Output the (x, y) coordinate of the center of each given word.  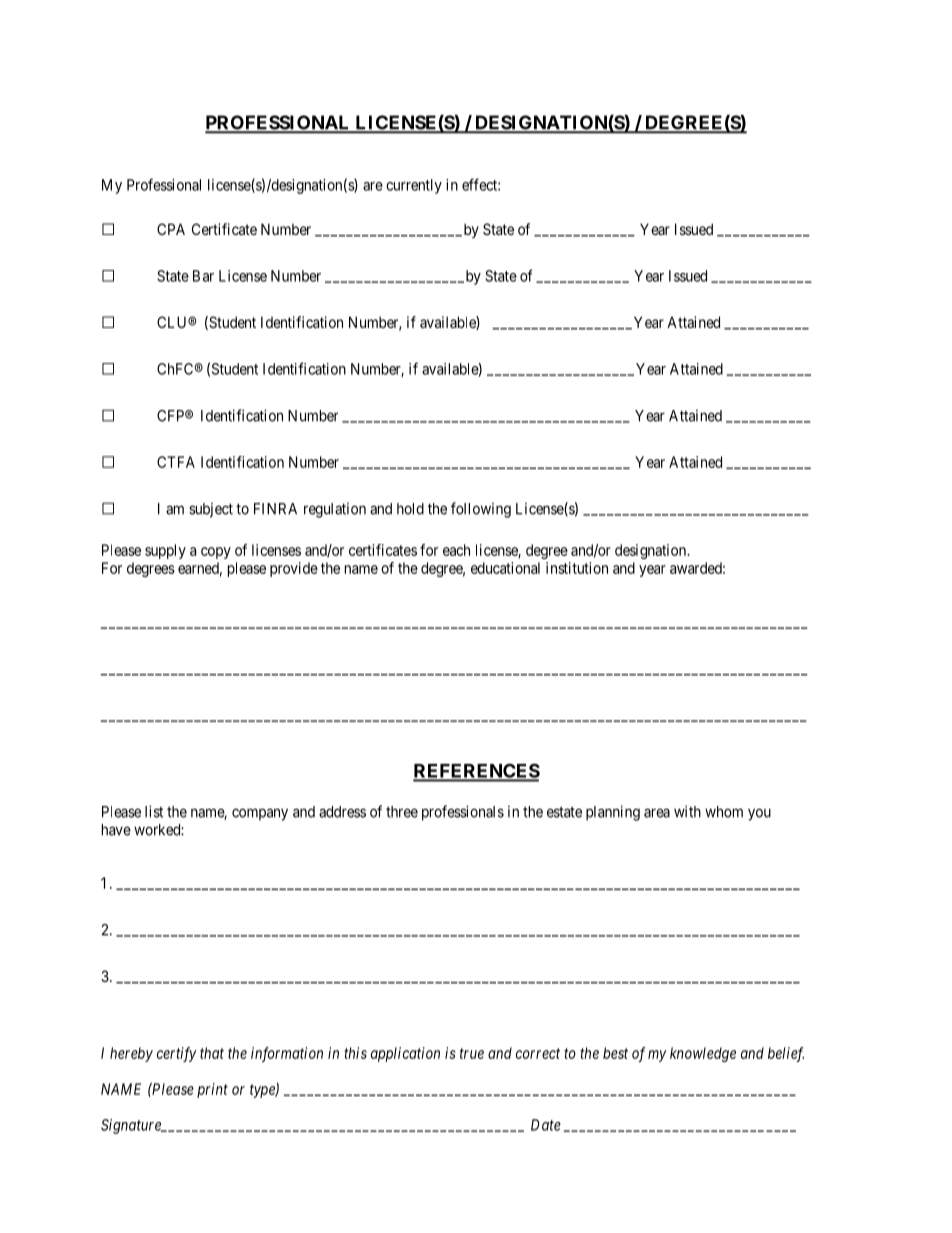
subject (211, 510)
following (481, 510)
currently (414, 186)
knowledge (703, 1054)
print (212, 1090)
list (154, 811)
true (472, 1053)
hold (410, 509)
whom (724, 812)
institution (577, 568)
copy (216, 553)
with (687, 811)
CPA (171, 229)
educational (505, 568)
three (402, 812)
